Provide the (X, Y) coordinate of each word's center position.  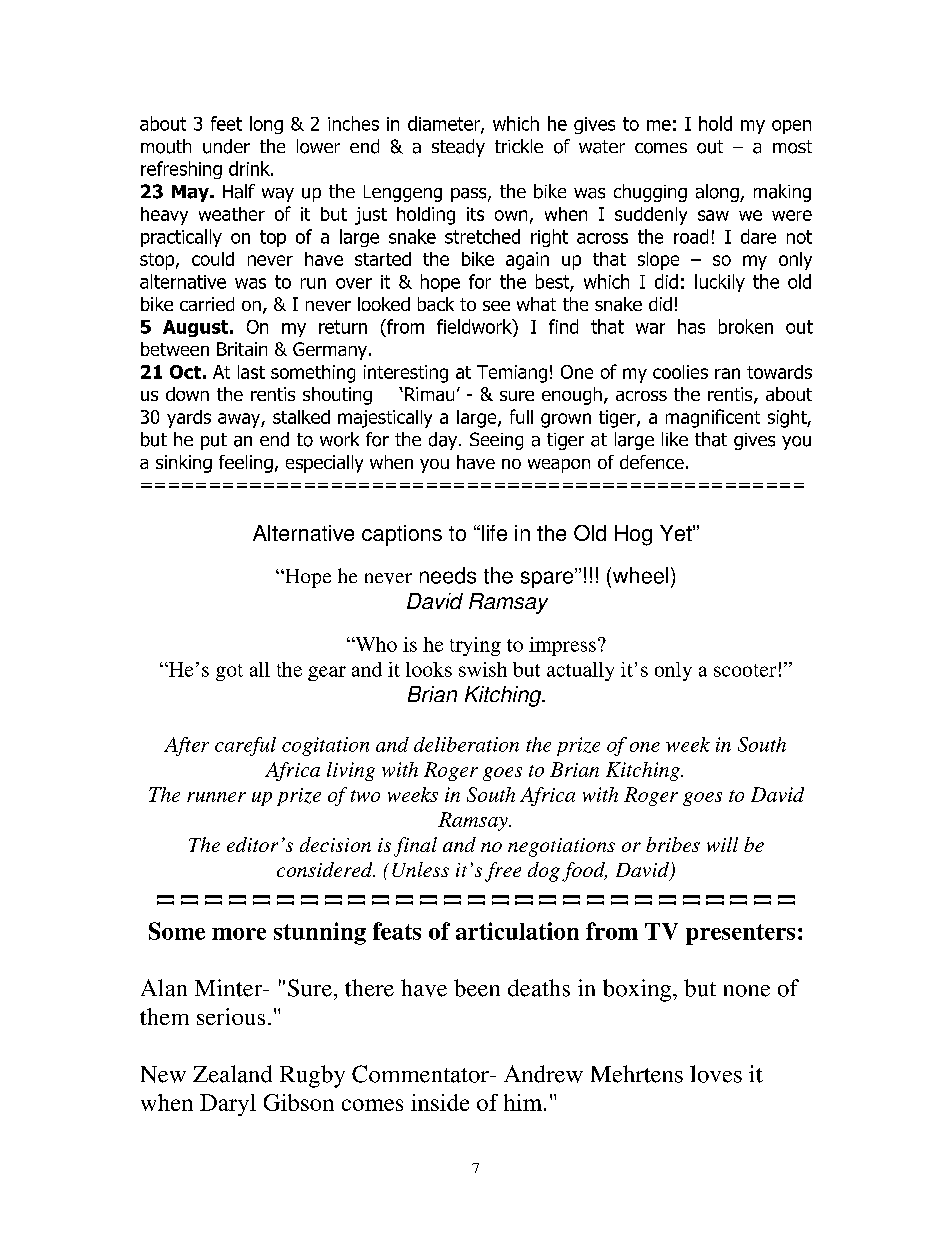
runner (216, 797)
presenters (740, 934)
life (493, 533)
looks (429, 669)
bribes (673, 844)
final (415, 847)
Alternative (303, 533)
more (239, 934)
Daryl (228, 1105)
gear (327, 673)
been (477, 988)
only (673, 671)
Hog (633, 535)
